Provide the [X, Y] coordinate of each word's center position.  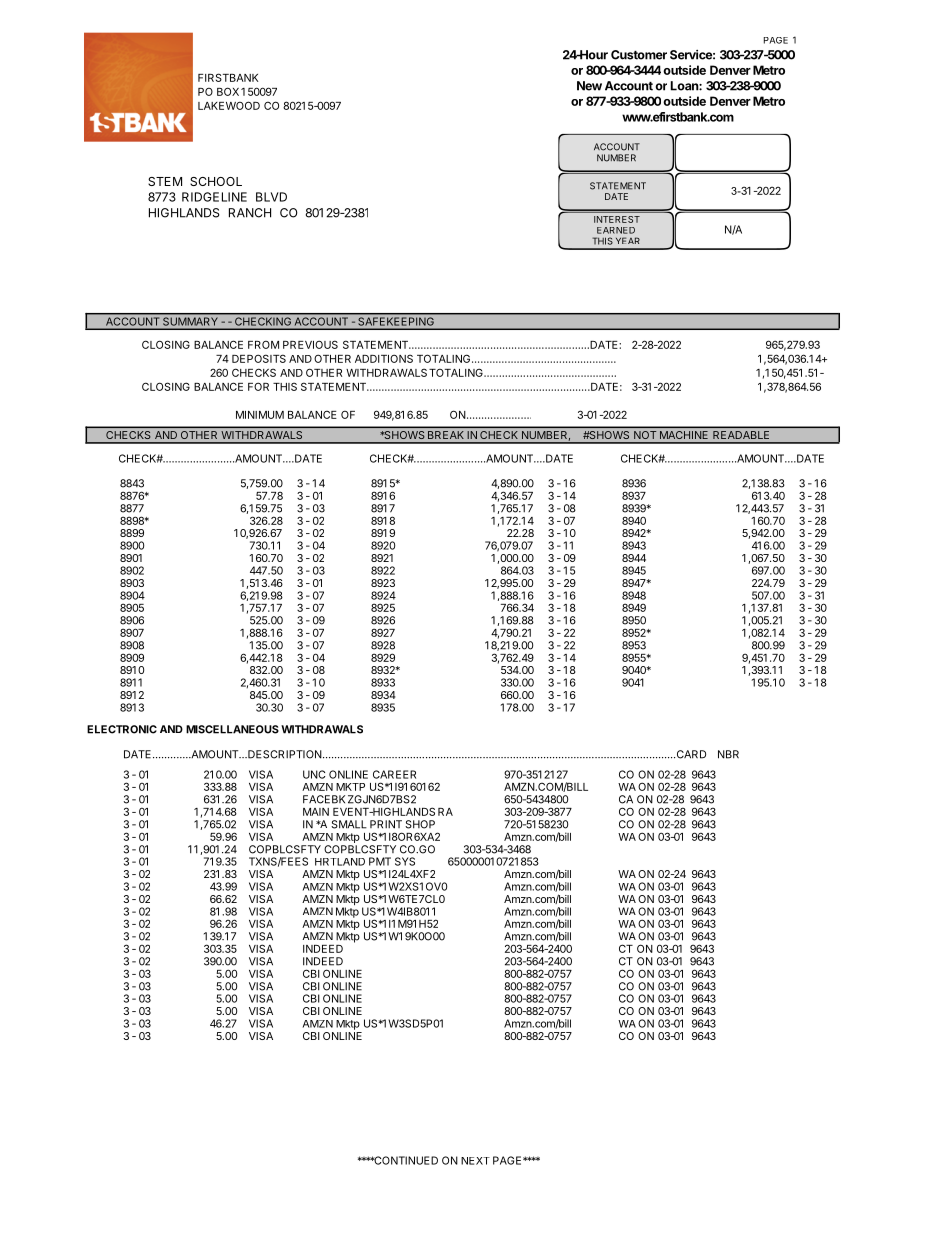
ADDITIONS [384, 358]
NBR [728, 754]
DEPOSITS [259, 358]
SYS [405, 861]
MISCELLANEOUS [232, 729]
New [589, 86]
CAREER [394, 774]
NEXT [475, 1161]
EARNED [616, 230]
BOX [228, 91]
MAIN [316, 812]
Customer [639, 55]
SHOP [420, 824]
